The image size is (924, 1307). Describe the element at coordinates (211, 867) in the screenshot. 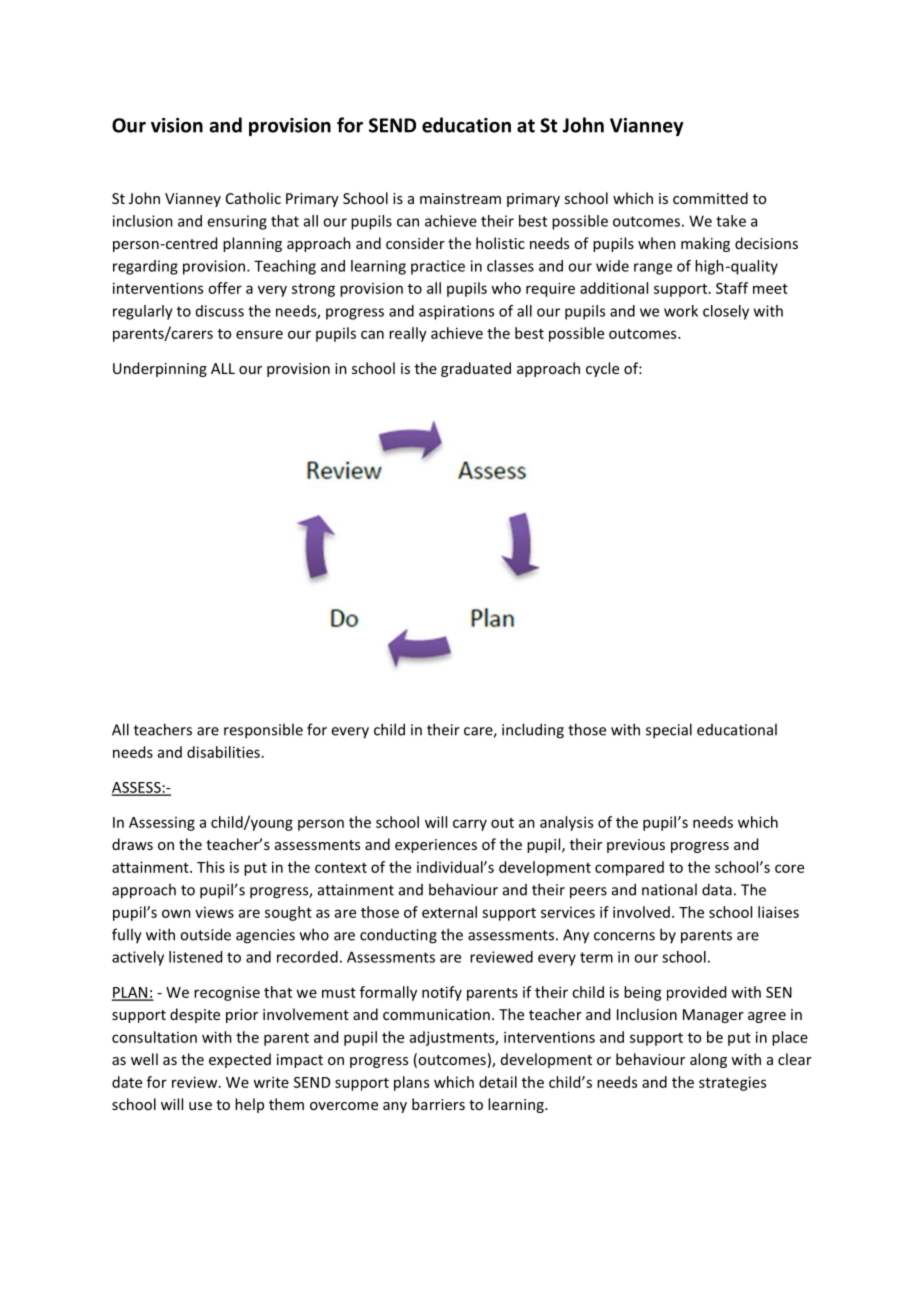

I see `This` at that location.
